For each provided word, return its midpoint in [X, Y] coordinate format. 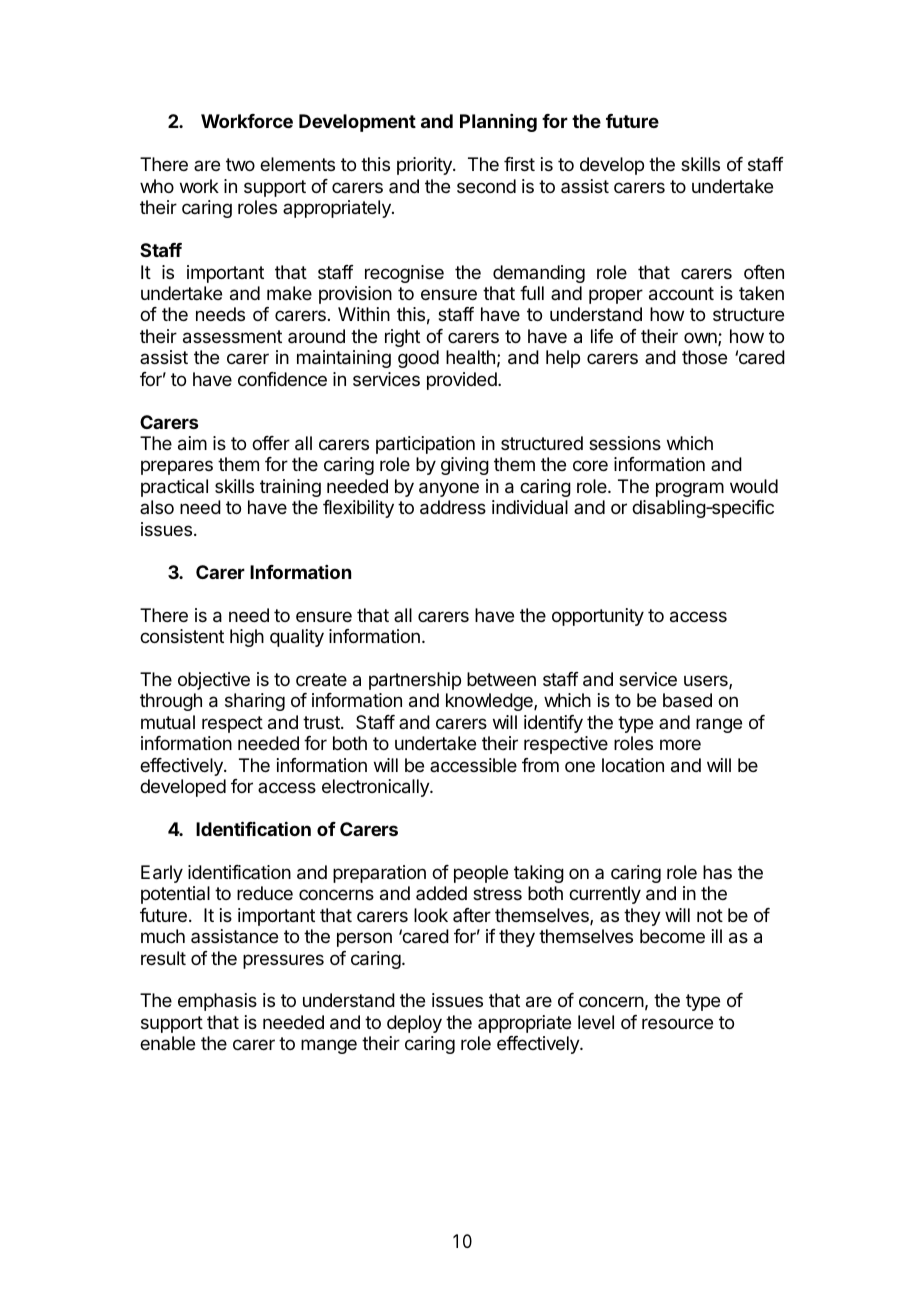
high [247, 638]
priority [425, 166]
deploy [414, 1024]
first [519, 164]
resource [677, 1023]
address [453, 507]
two [240, 164]
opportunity [598, 617]
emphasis [217, 1002]
